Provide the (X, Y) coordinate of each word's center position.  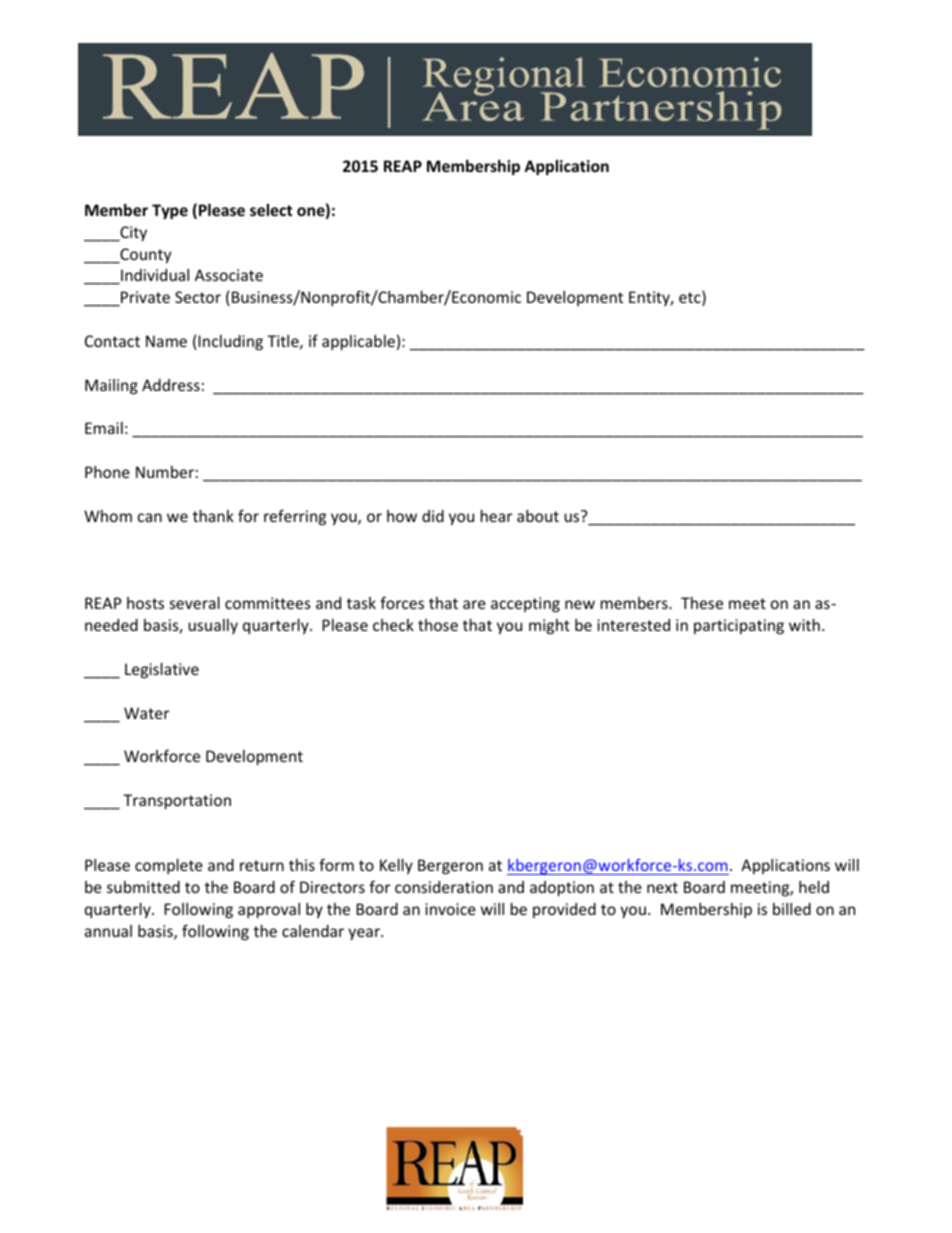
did (433, 516)
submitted (143, 887)
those (438, 625)
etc (691, 298)
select (271, 210)
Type (170, 211)
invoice (450, 909)
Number (165, 472)
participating (739, 626)
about (538, 516)
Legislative (162, 670)
